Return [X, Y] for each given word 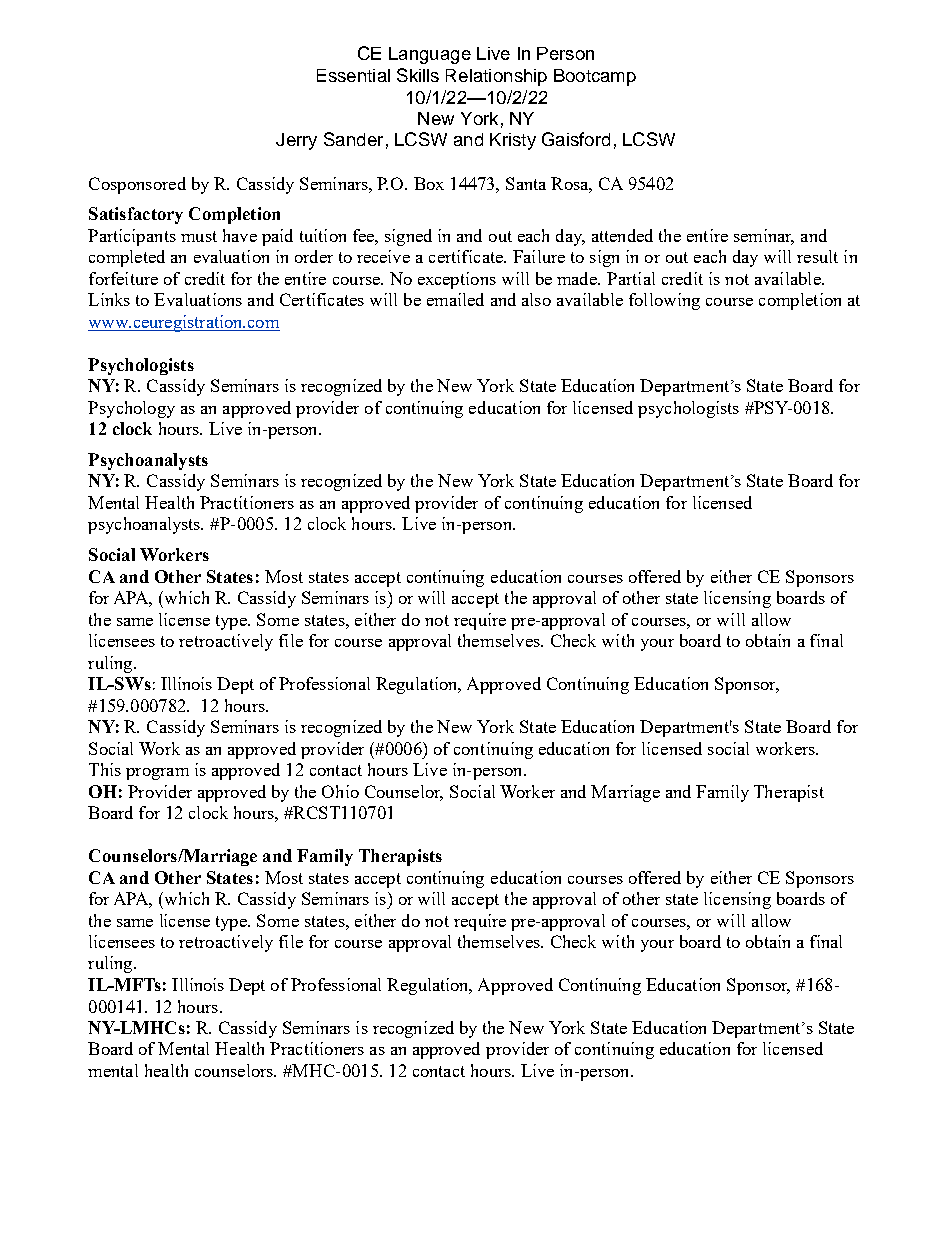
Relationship [496, 77]
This [105, 769]
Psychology [131, 409]
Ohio [340, 791]
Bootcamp [595, 77]
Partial [631, 278]
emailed [455, 299]
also [536, 299]
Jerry [296, 141]
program [157, 774]
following [664, 301]
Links [109, 299]
